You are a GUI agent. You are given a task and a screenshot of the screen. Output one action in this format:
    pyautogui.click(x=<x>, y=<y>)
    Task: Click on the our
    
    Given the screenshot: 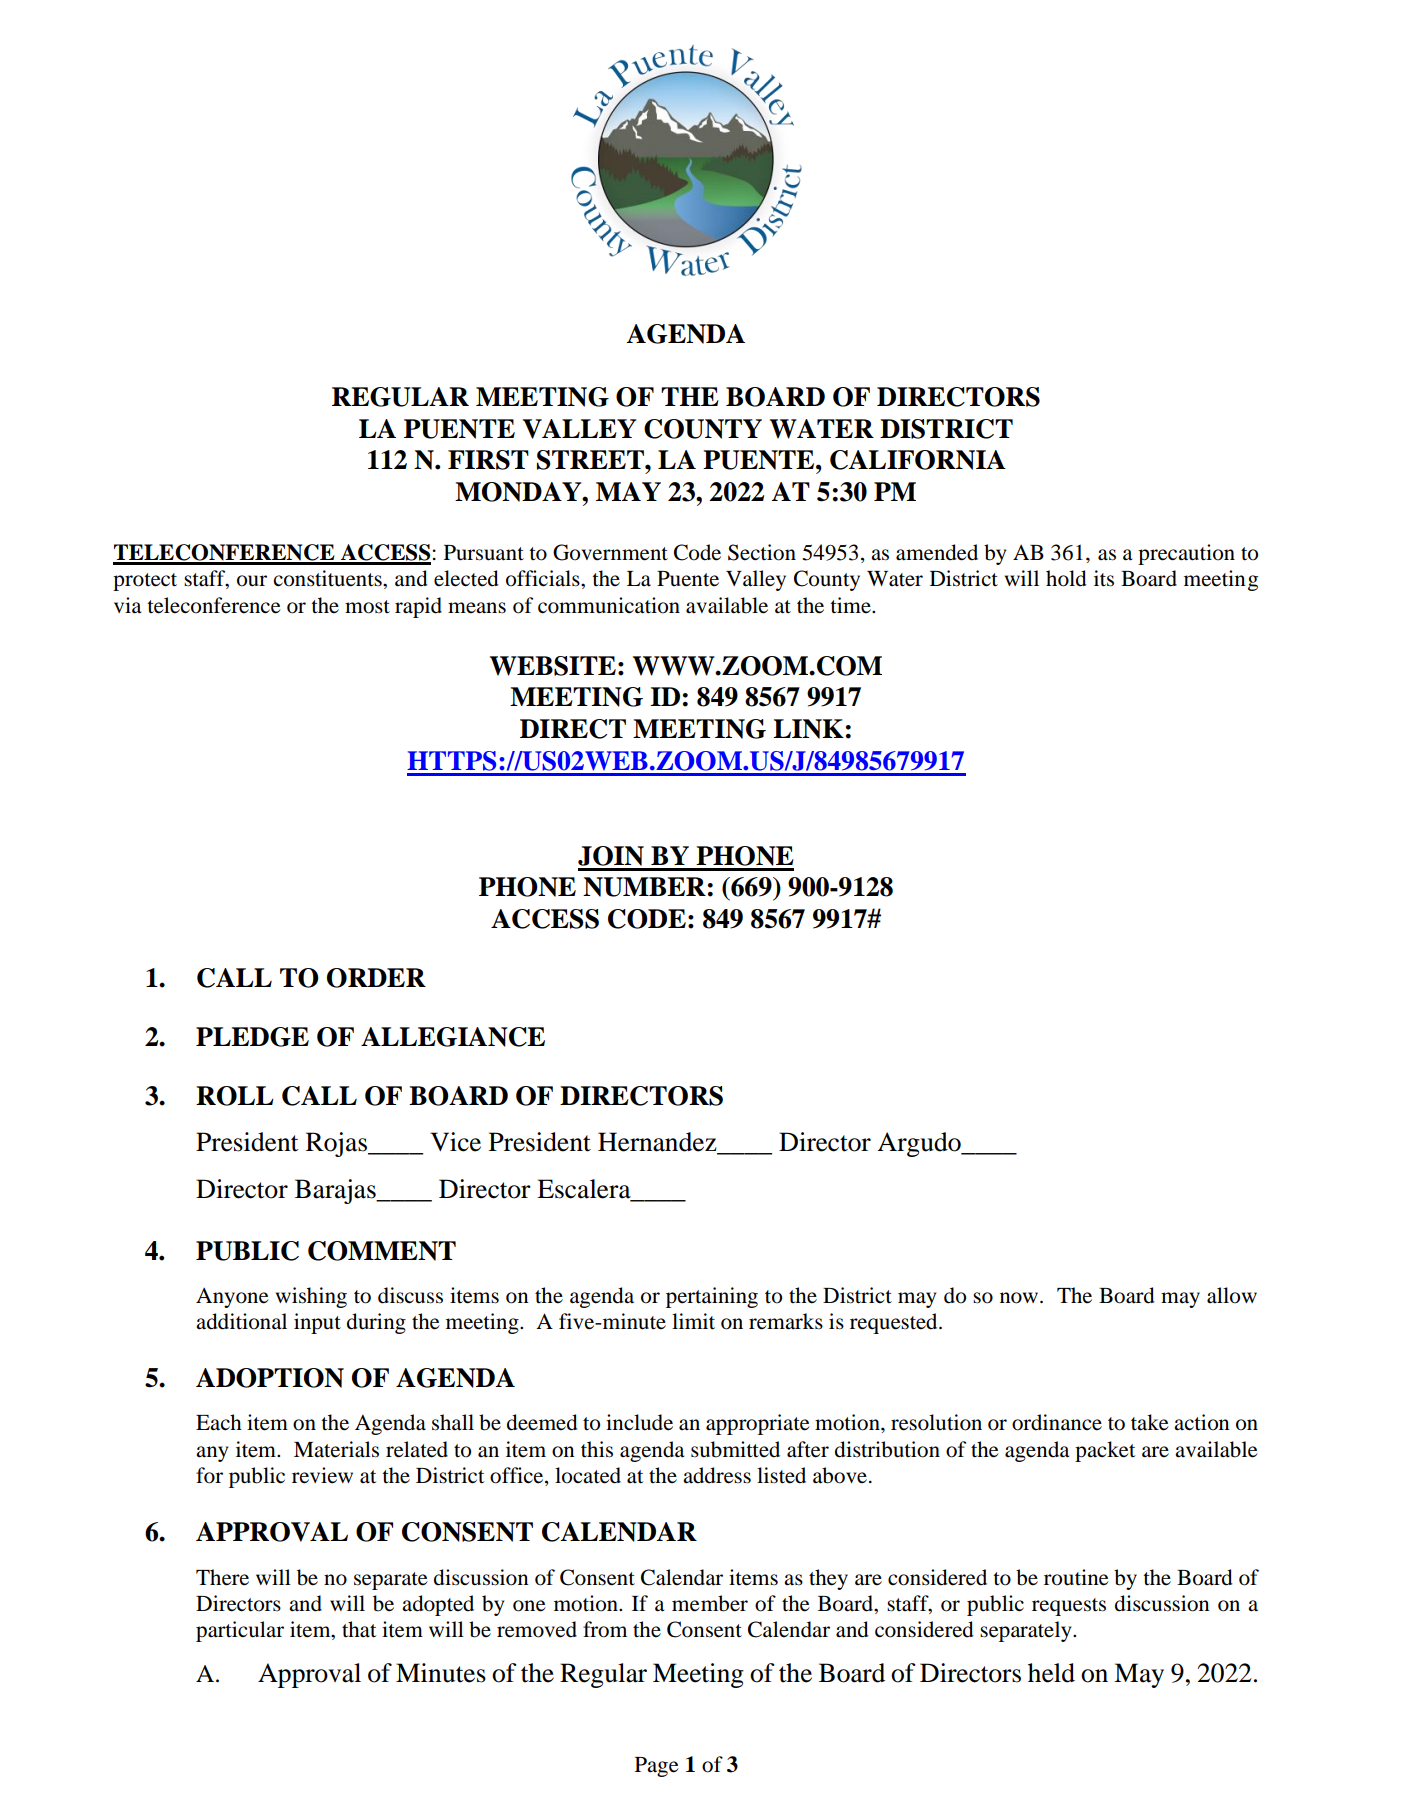 What is the action you would take?
    pyautogui.click(x=252, y=581)
